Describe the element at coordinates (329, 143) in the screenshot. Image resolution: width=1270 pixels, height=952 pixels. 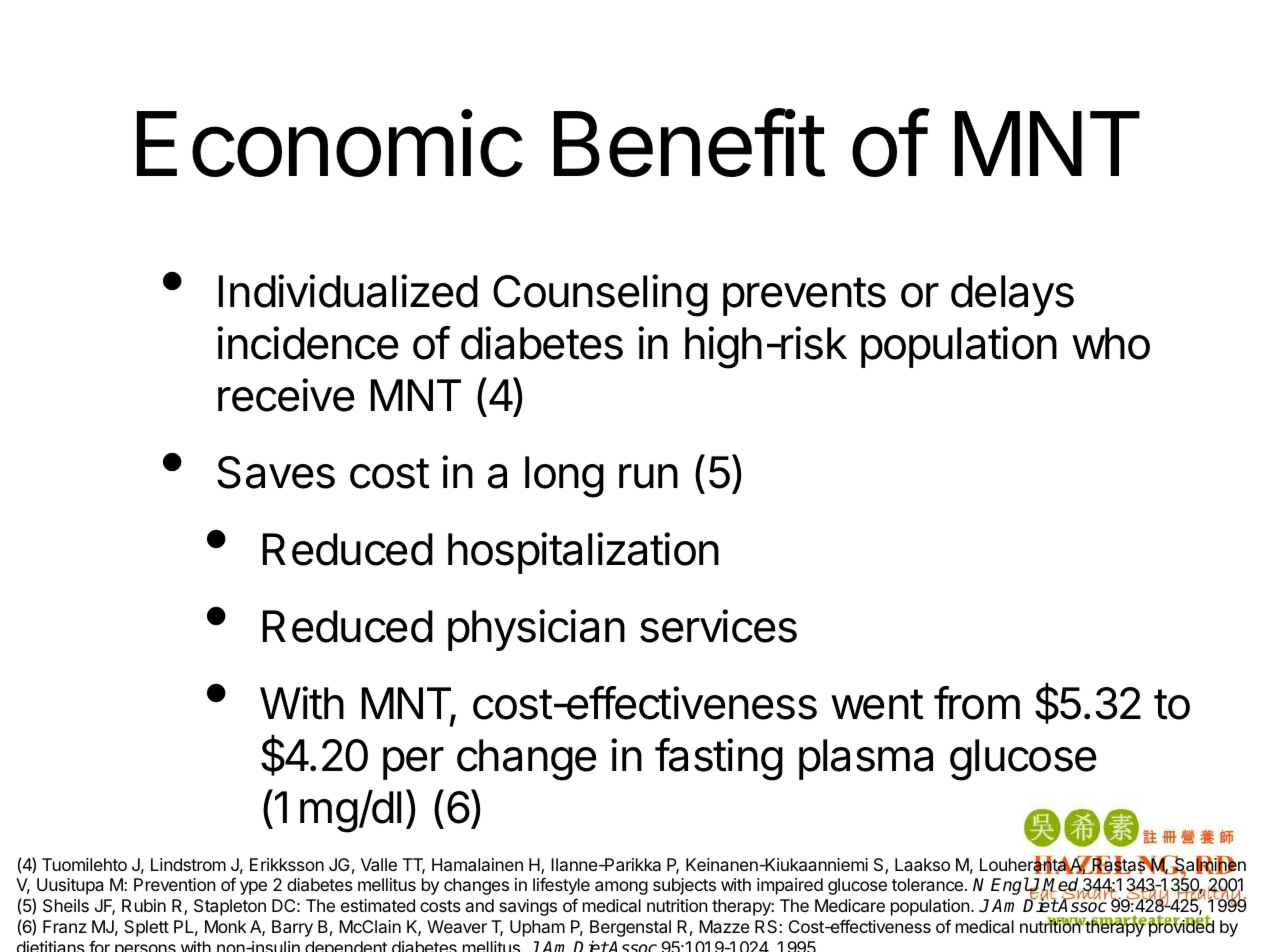
I see `Economic` at that location.
